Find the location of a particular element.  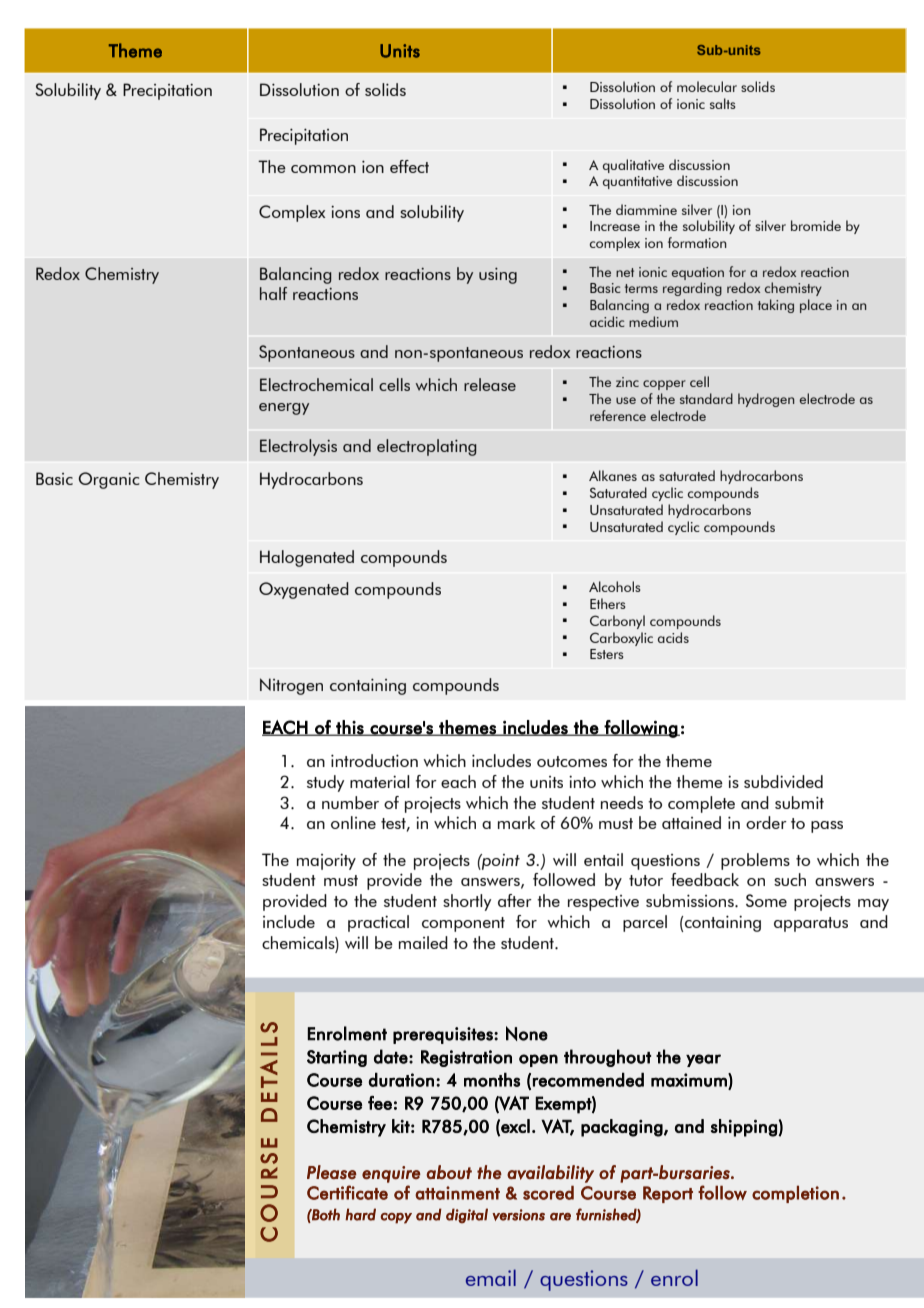

Please is located at coordinates (331, 1172).
